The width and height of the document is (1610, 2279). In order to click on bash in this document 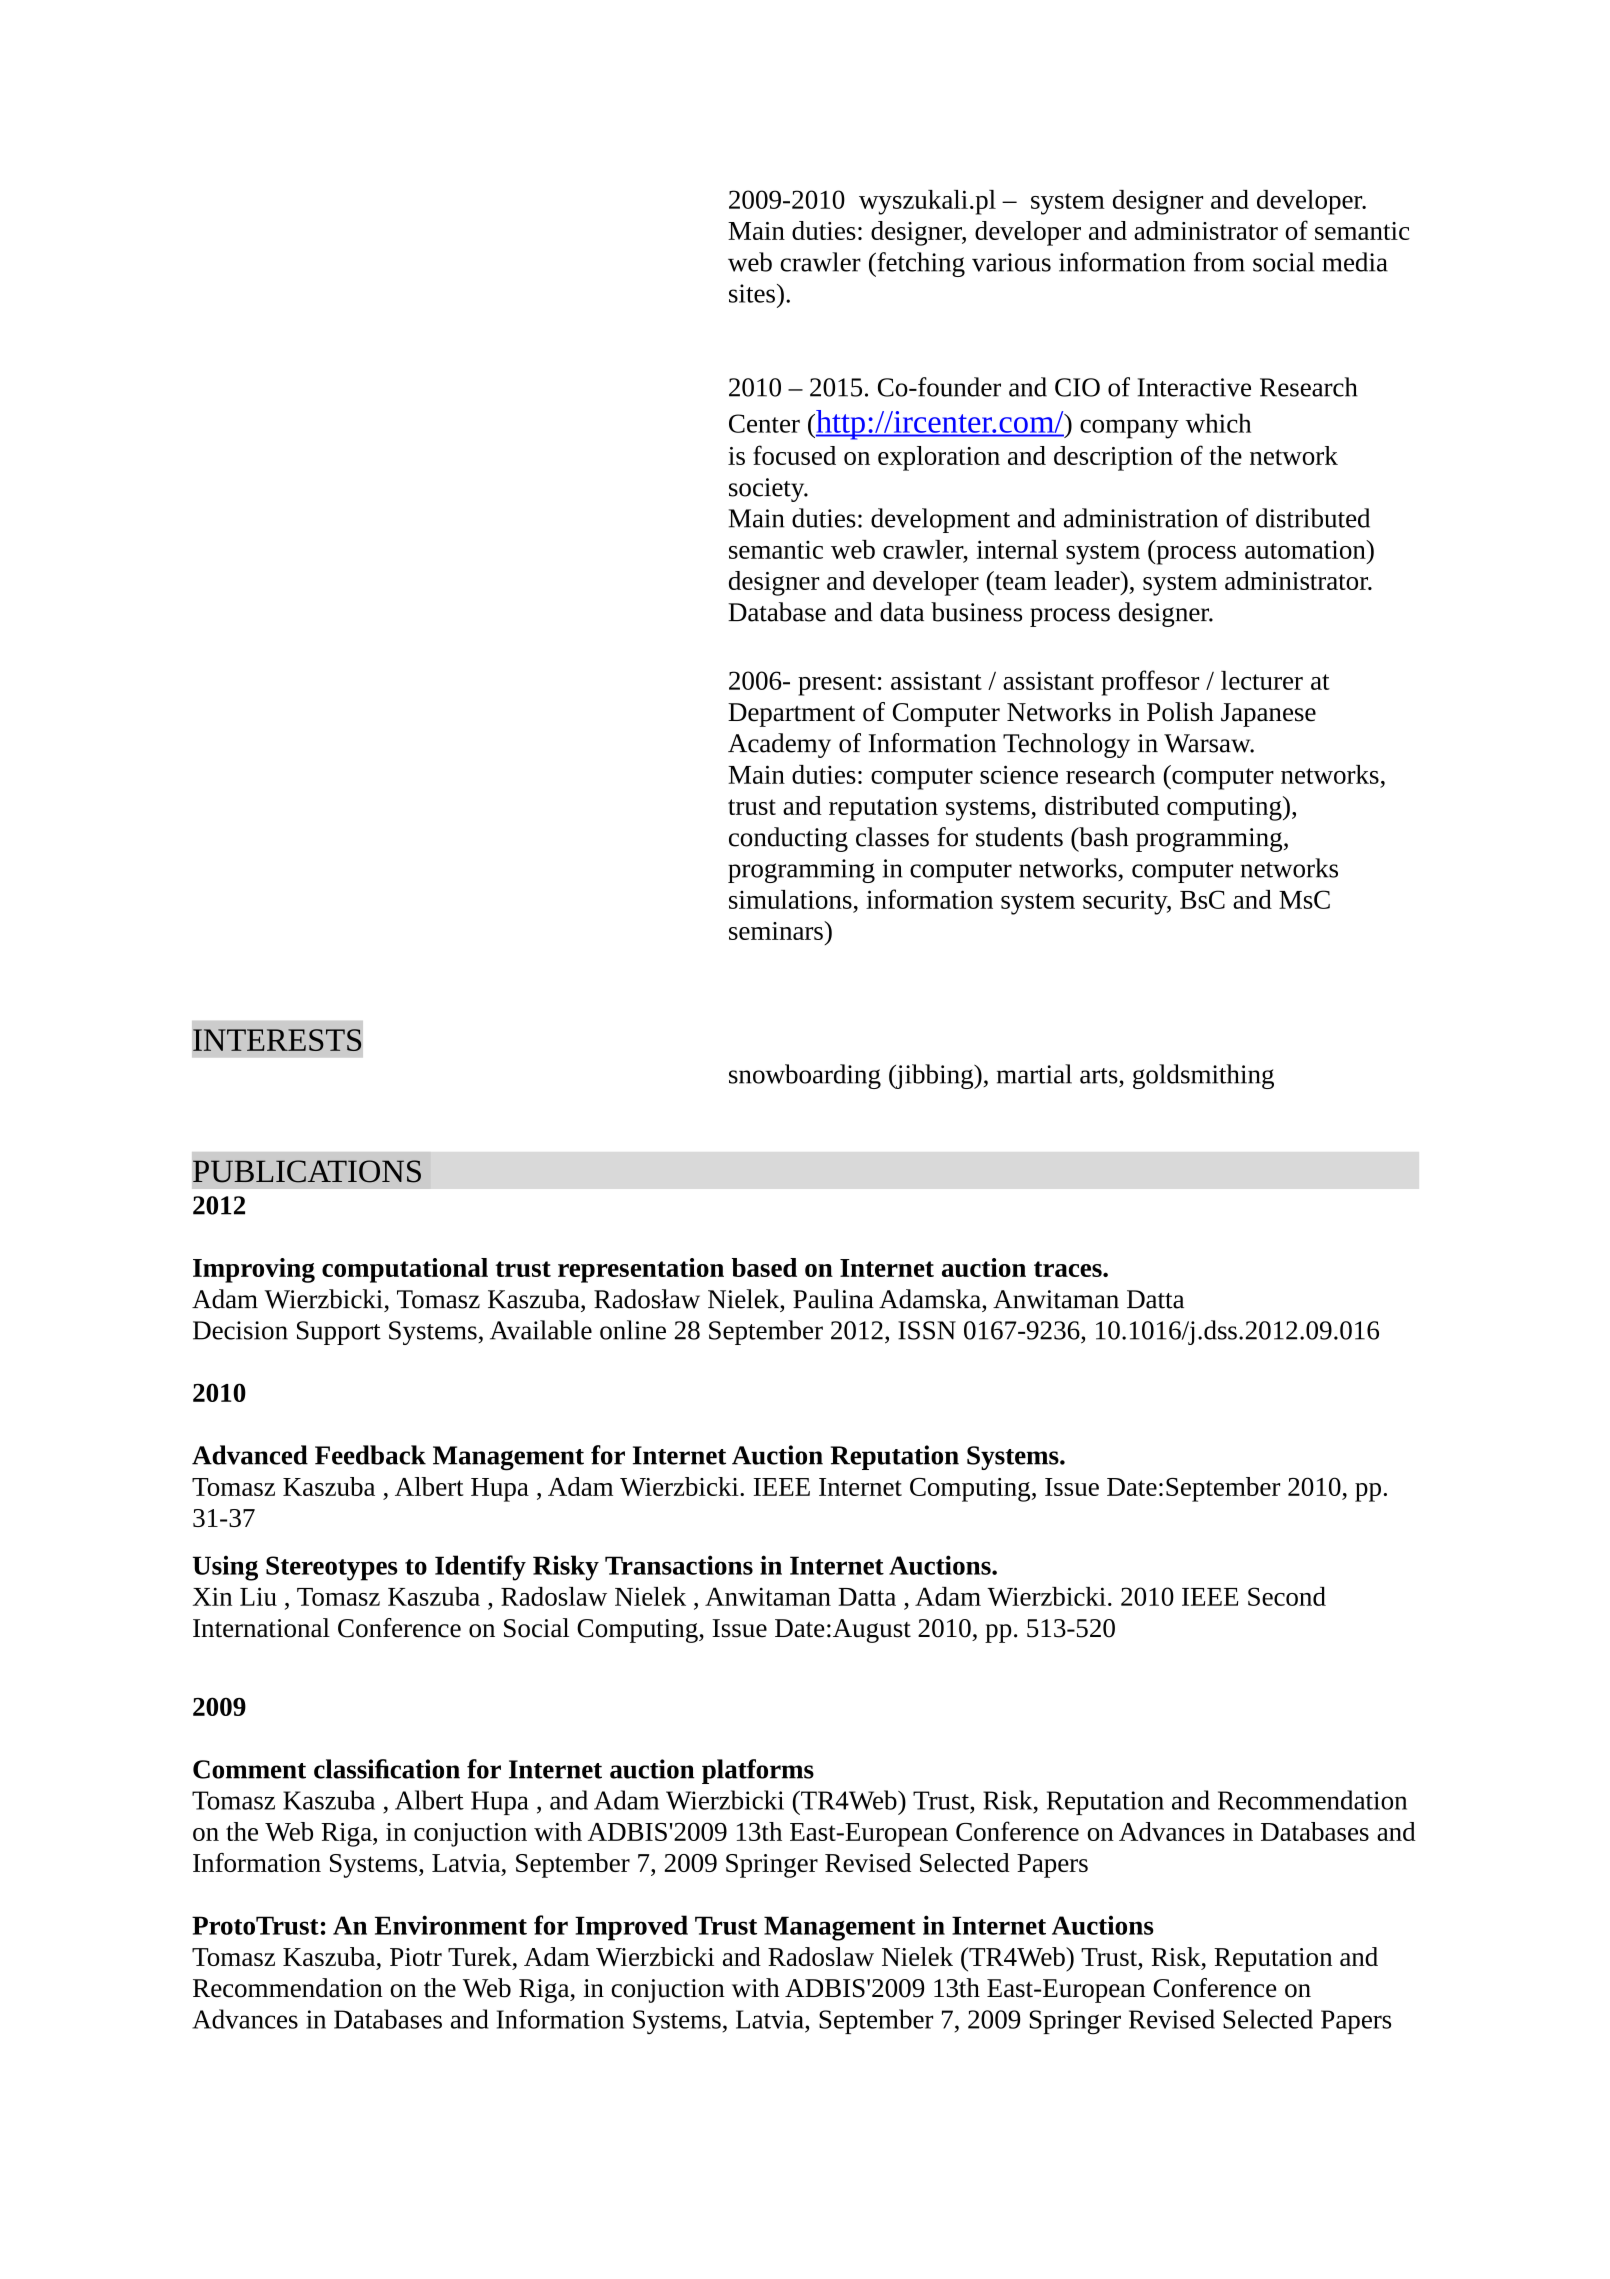, I will do `click(1103, 837)`.
